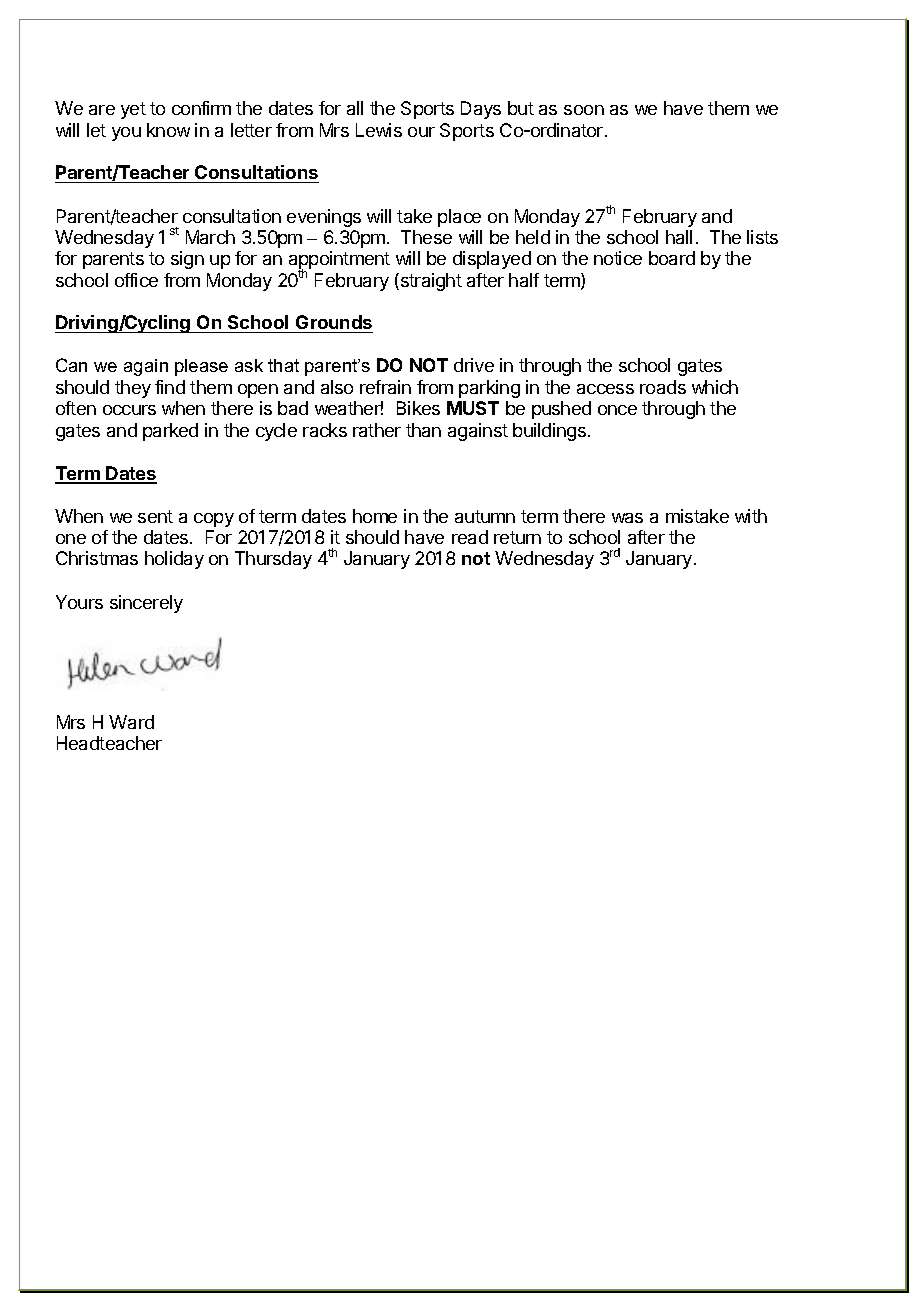 This screenshot has width=924, height=1308. I want to click on know, so click(168, 130).
